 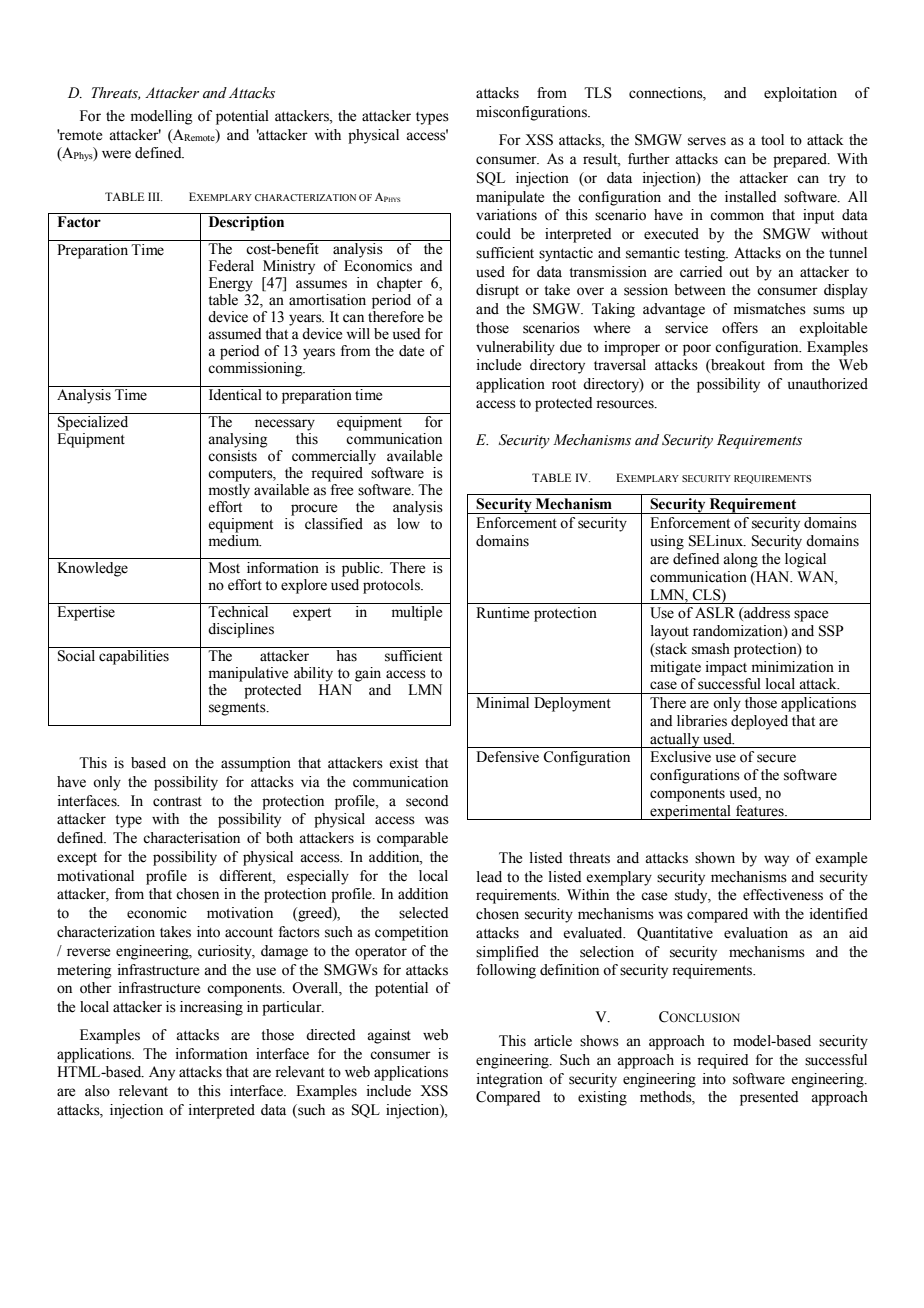 I want to click on were, so click(x=116, y=154).
